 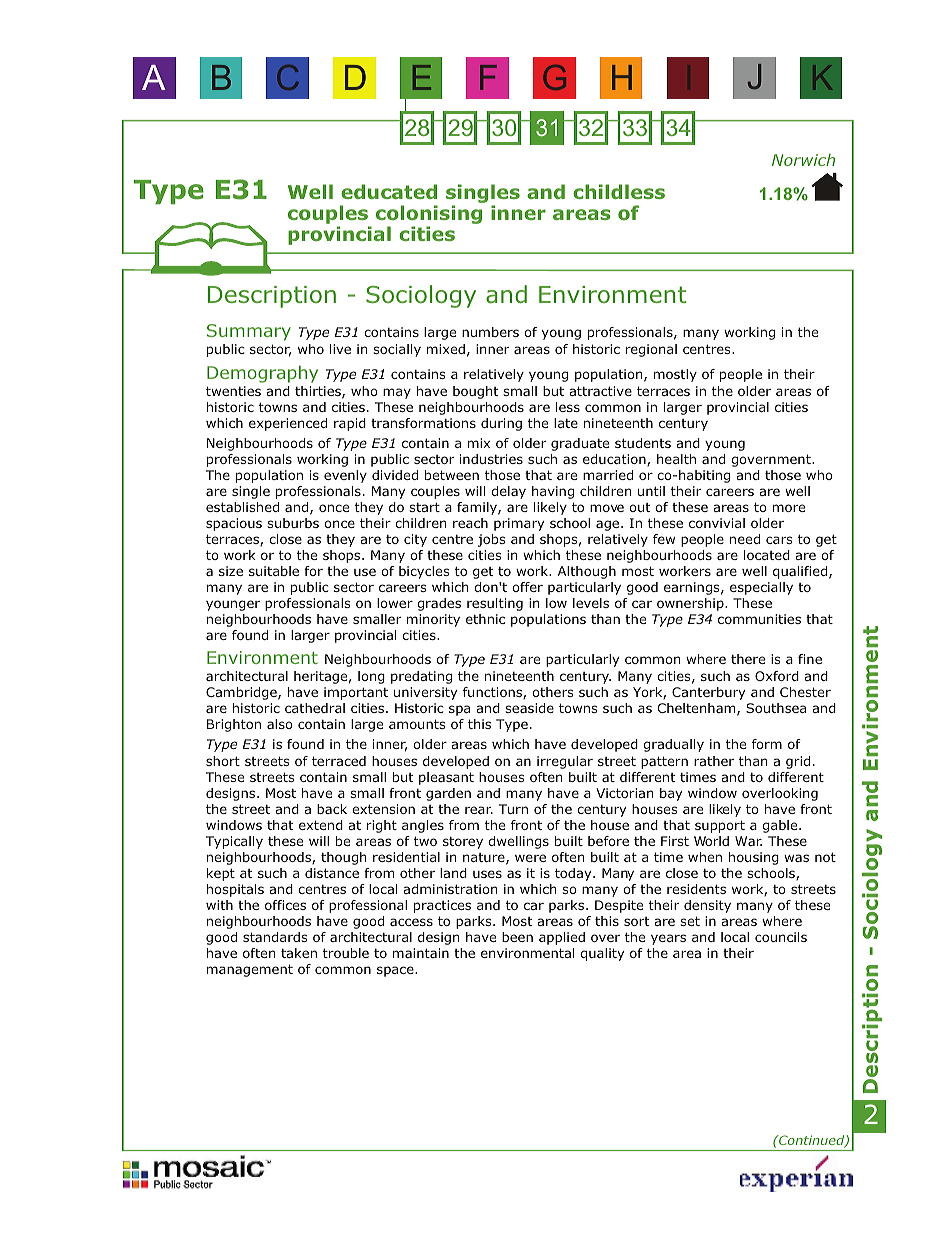 I want to click on Norwich, so click(x=803, y=160).
